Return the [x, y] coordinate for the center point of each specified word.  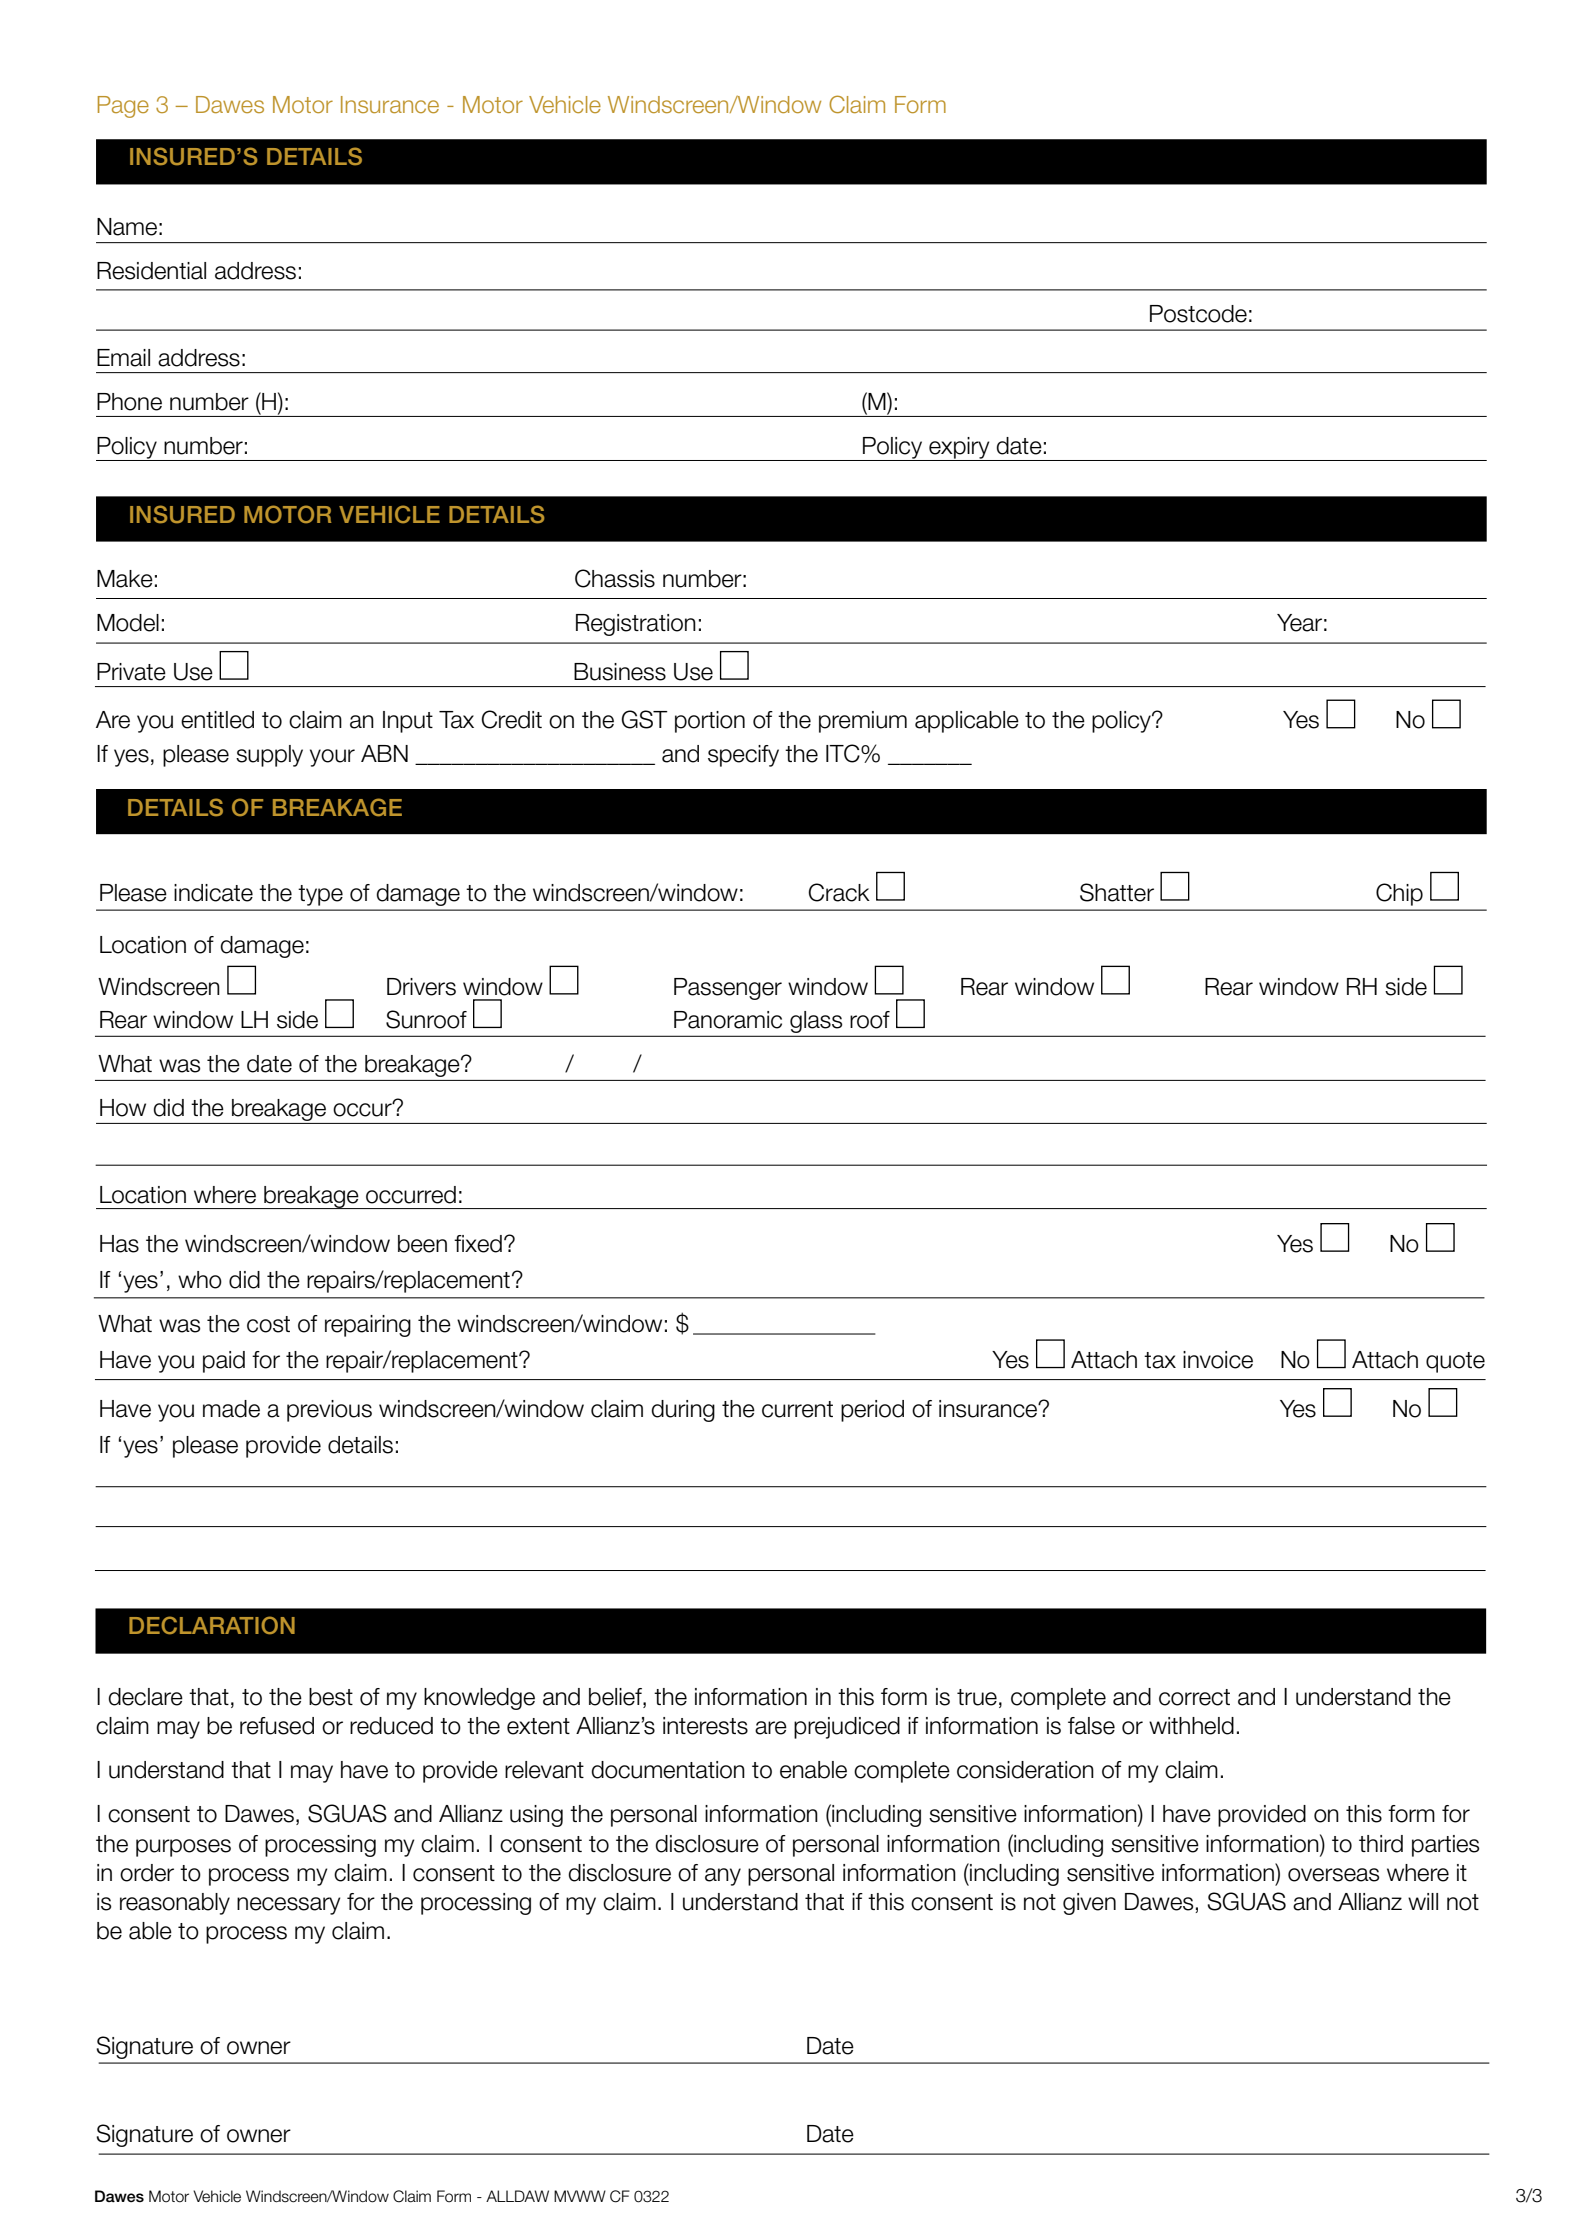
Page [123, 107]
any [723, 1877]
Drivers [421, 987]
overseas [1333, 1875]
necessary [288, 1906]
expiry [959, 449]
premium [863, 722]
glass [816, 1022]
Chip [1399, 894]
